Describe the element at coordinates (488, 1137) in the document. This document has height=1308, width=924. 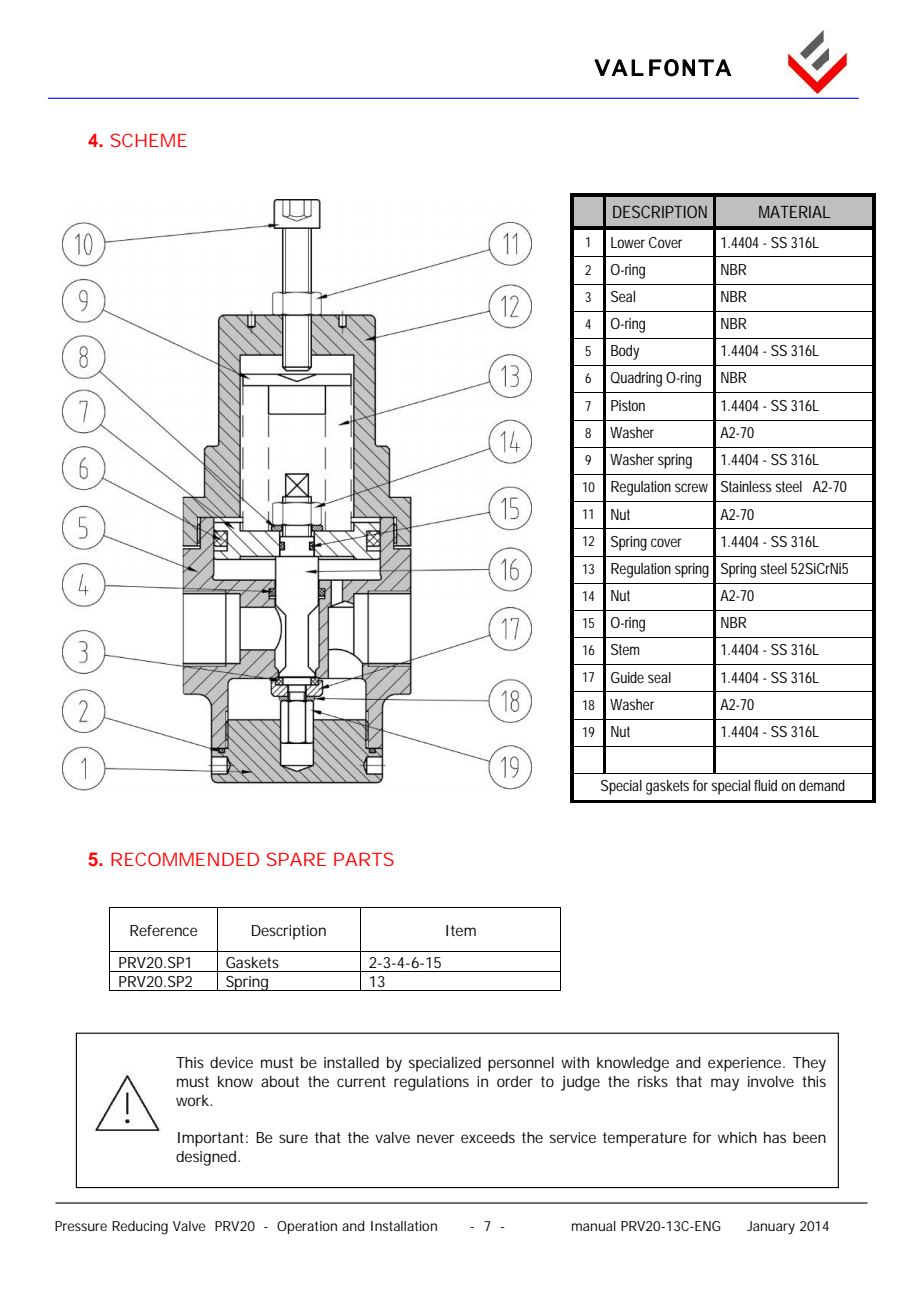
I see `exceeds` at that location.
